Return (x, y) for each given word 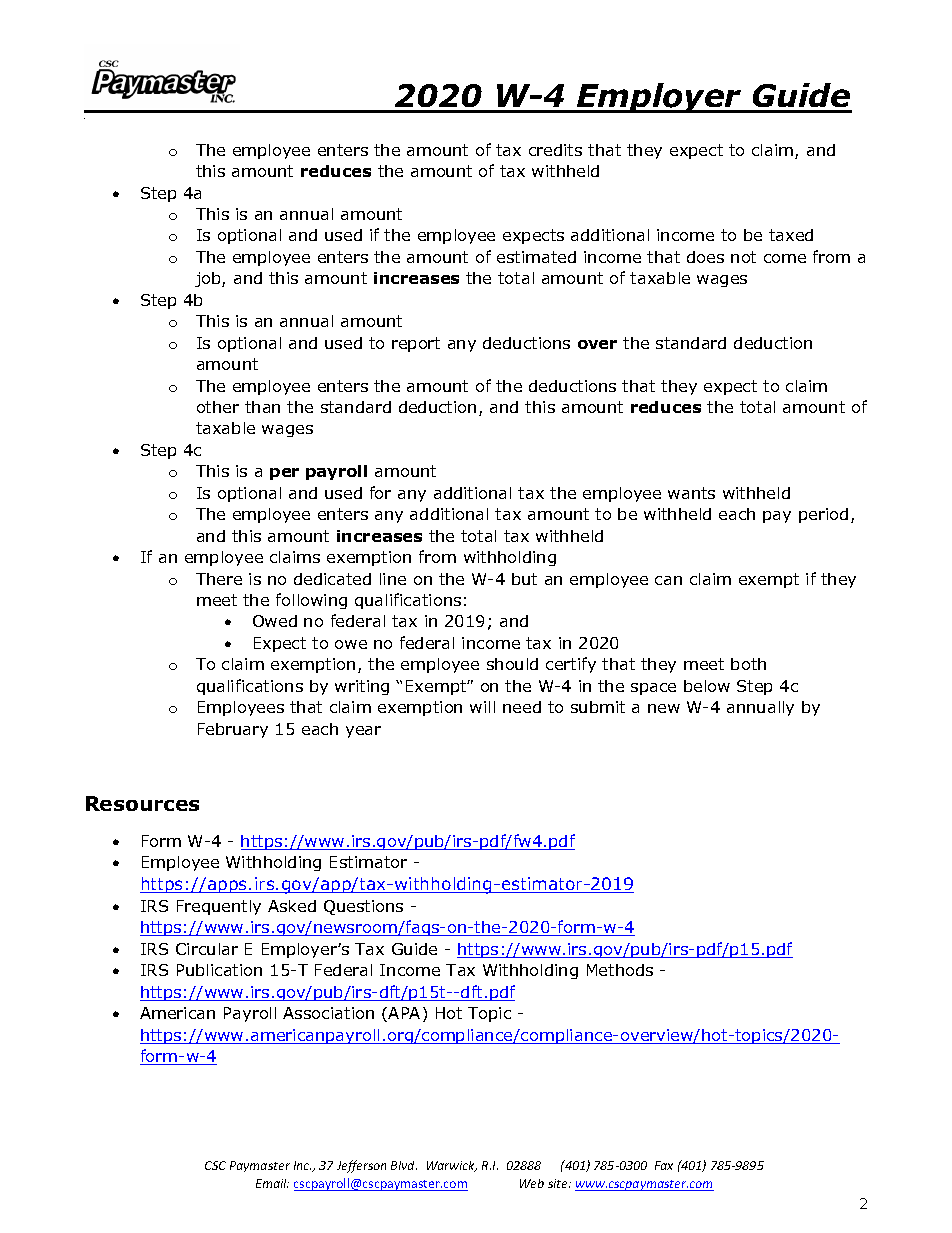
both (748, 664)
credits (555, 150)
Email (272, 1183)
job (209, 279)
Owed (275, 621)
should (512, 664)
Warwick (452, 1166)
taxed (791, 235)
